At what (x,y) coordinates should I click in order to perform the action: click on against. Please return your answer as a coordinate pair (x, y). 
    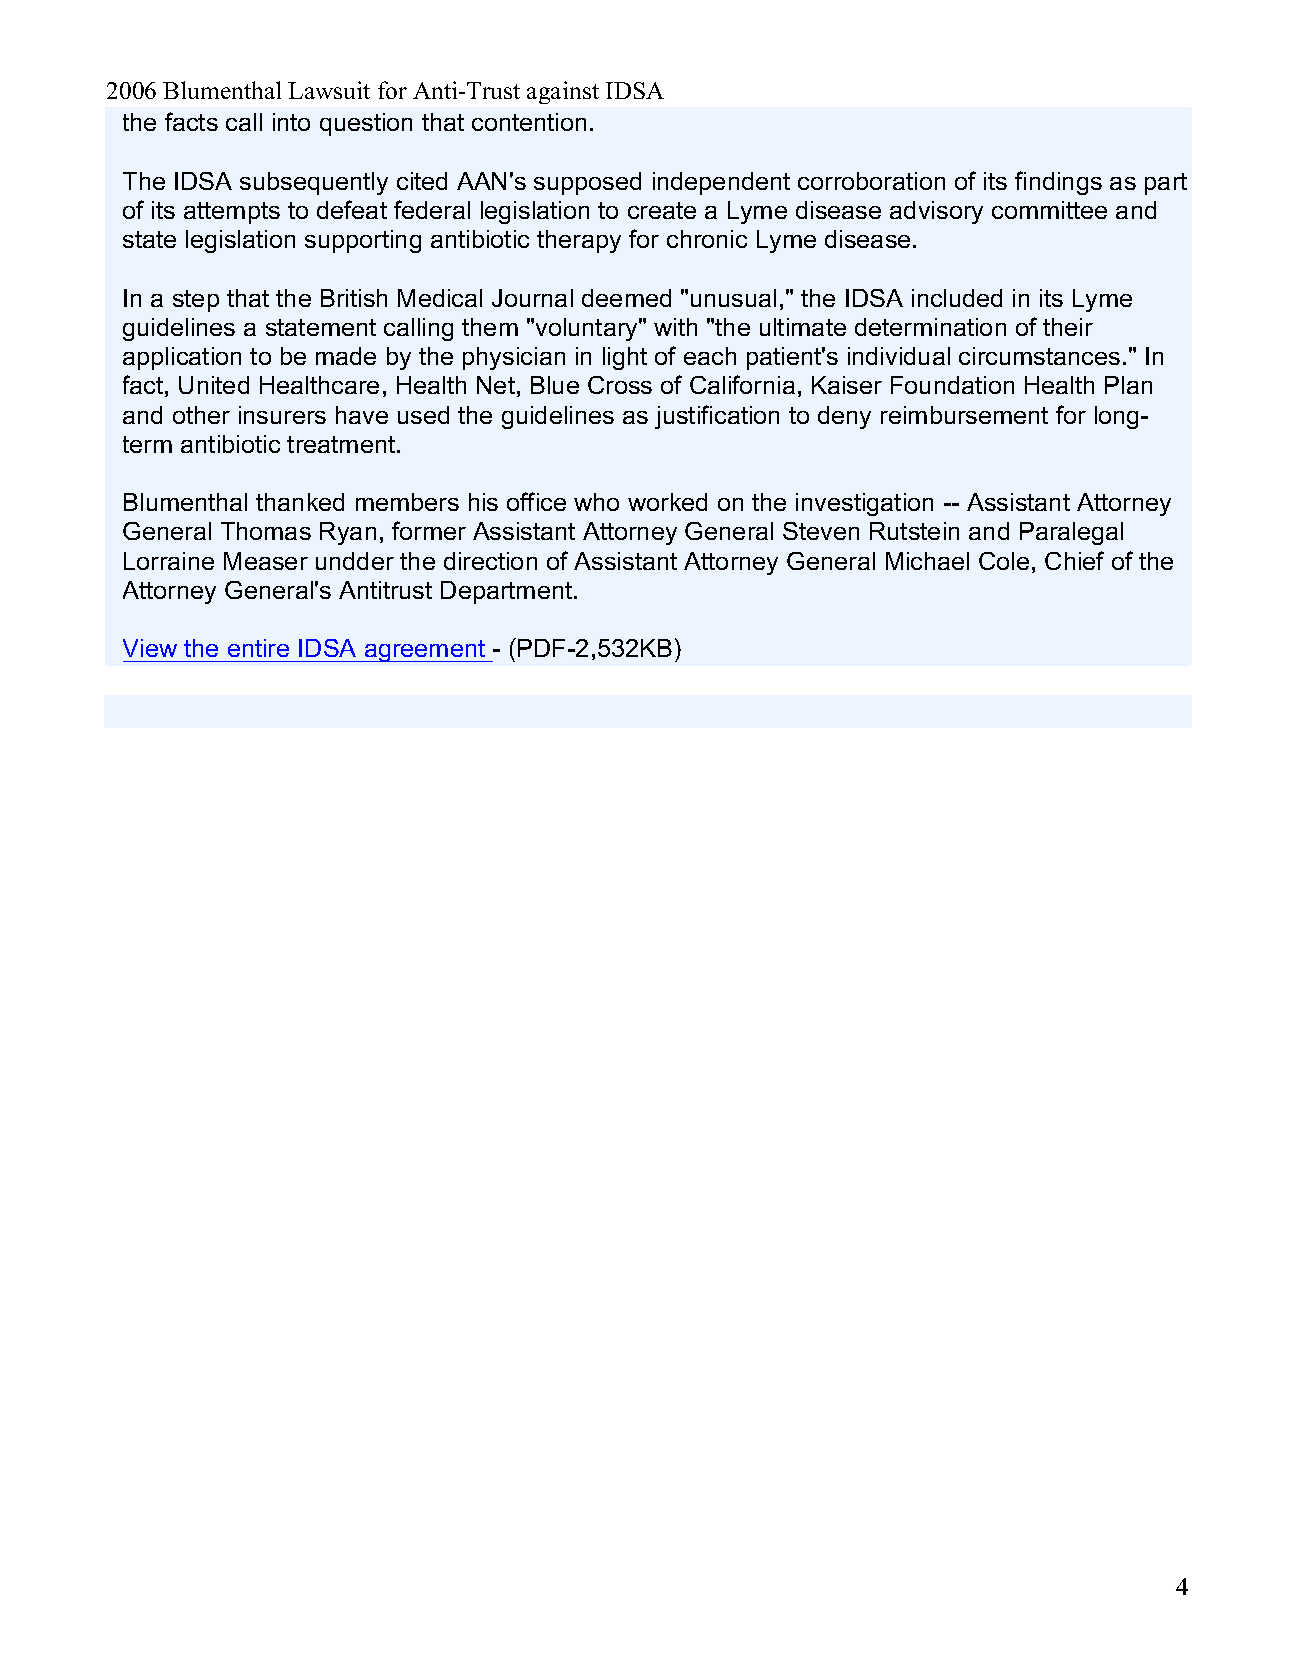
    Looking at the image, I should click on (563, 92).
